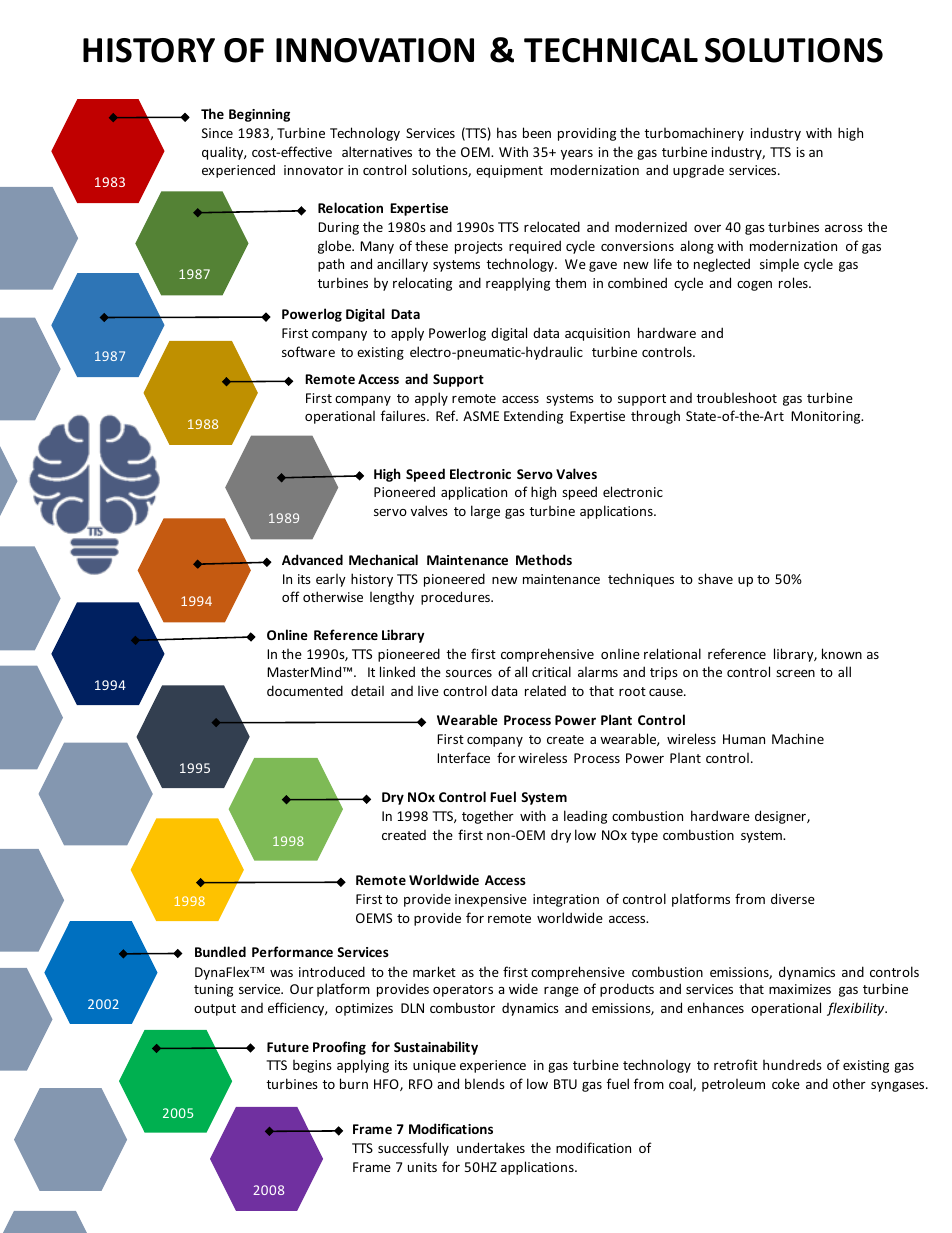 The height and width of the screenshot is (1233, 952). What do you see at coordinates (291, 596) in the screenshot?
I see `off` at bounding box center [291, 596].
